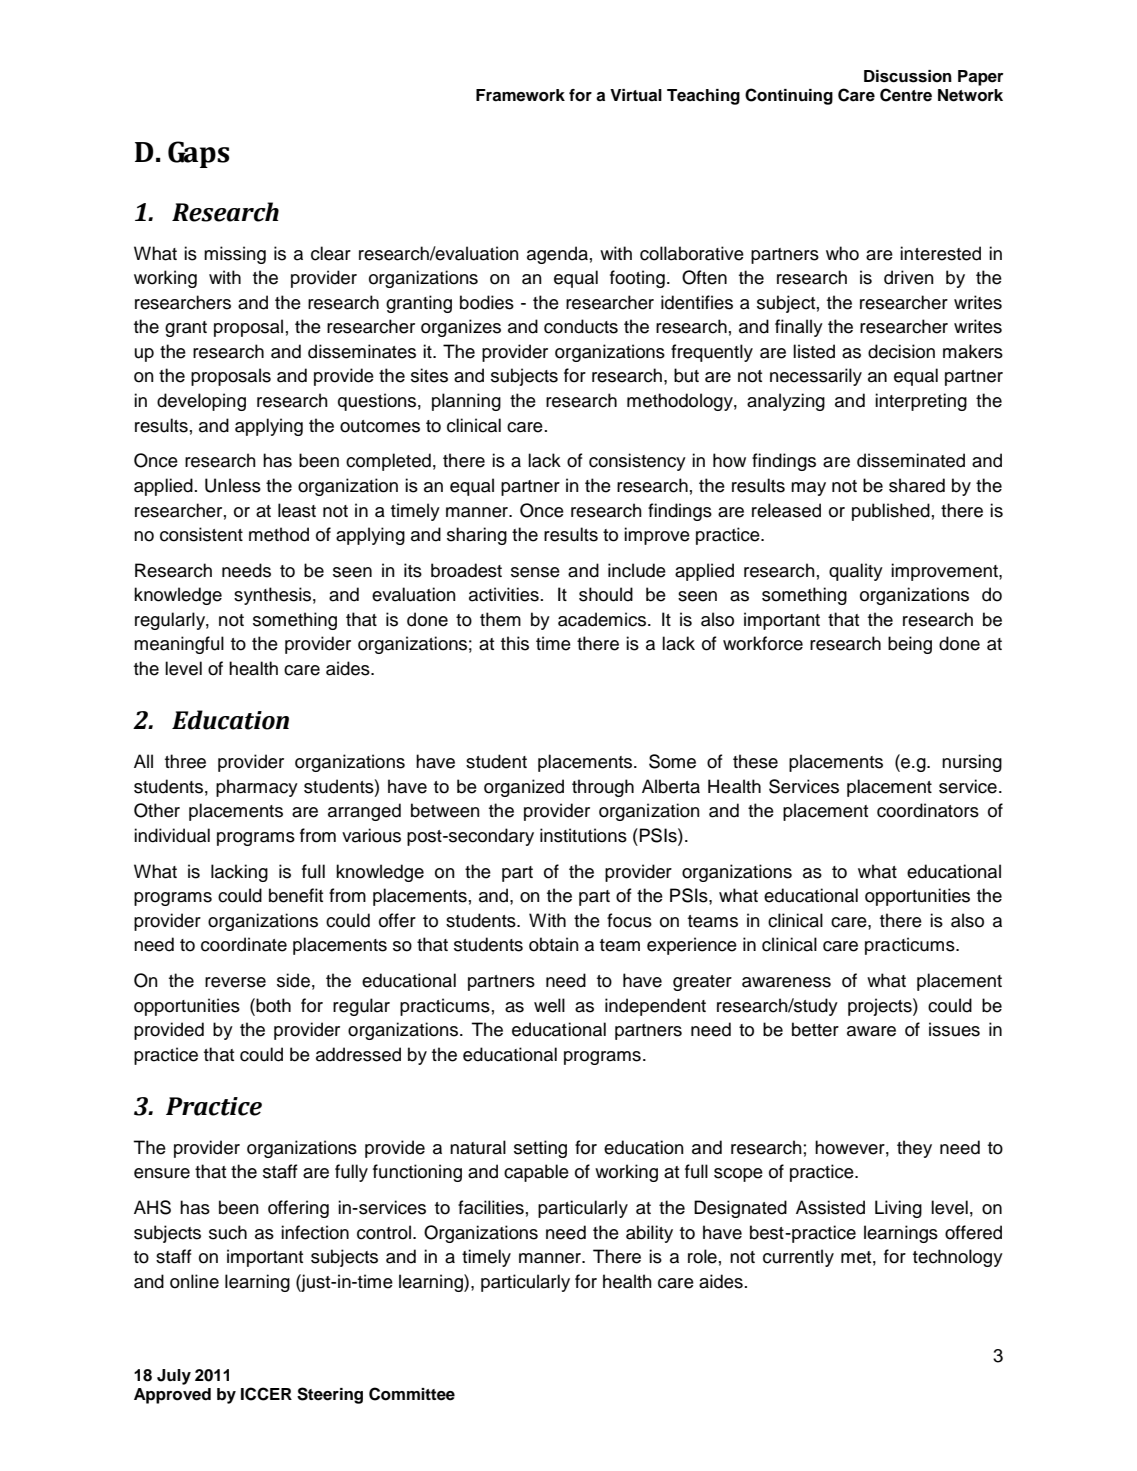 The width and height of the screenshot is (1137, 1471). I want to click on synthesis, so click(272, 596).
